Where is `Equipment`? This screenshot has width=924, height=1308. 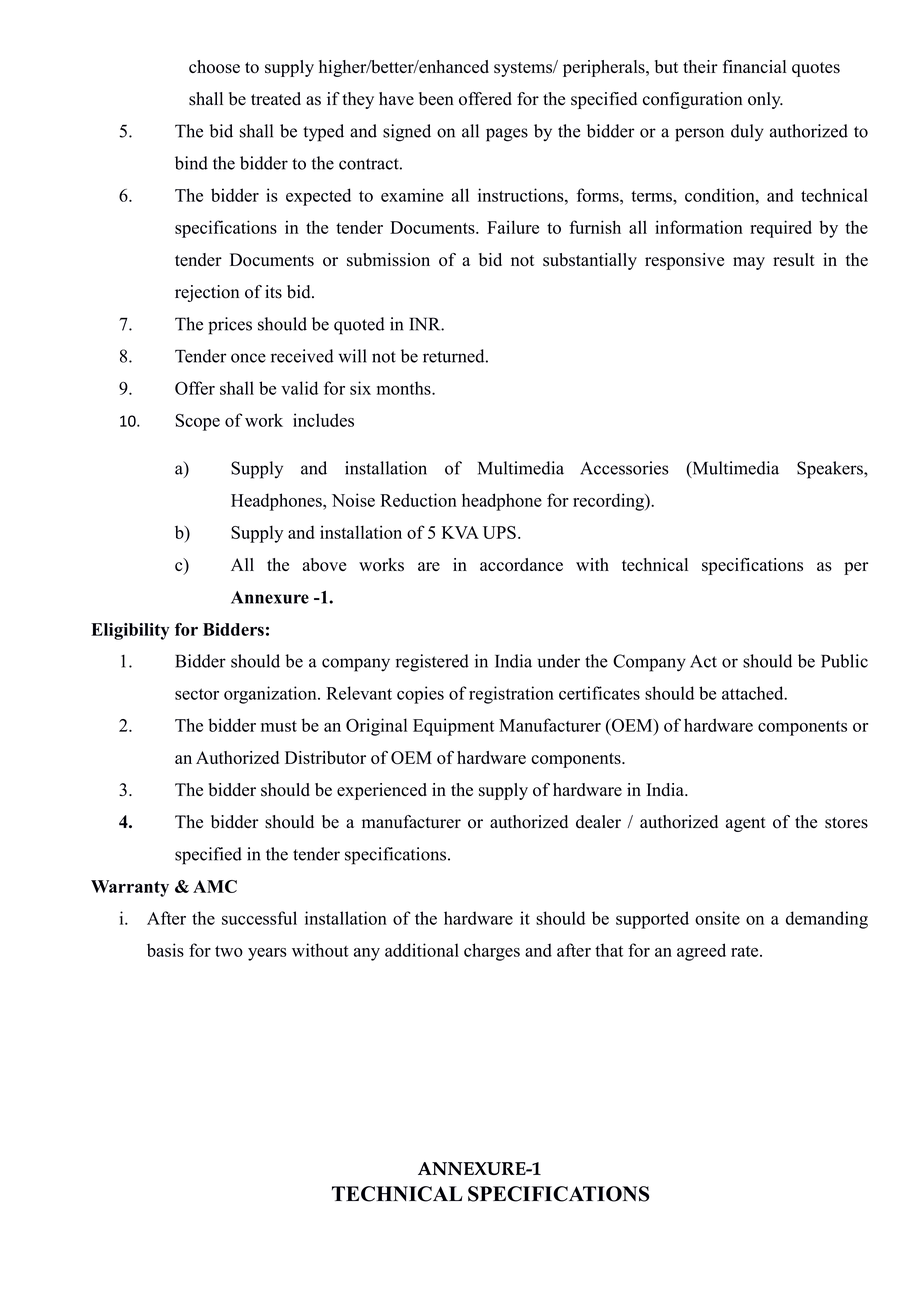 Equipment is located at coordinates (453, 727).
